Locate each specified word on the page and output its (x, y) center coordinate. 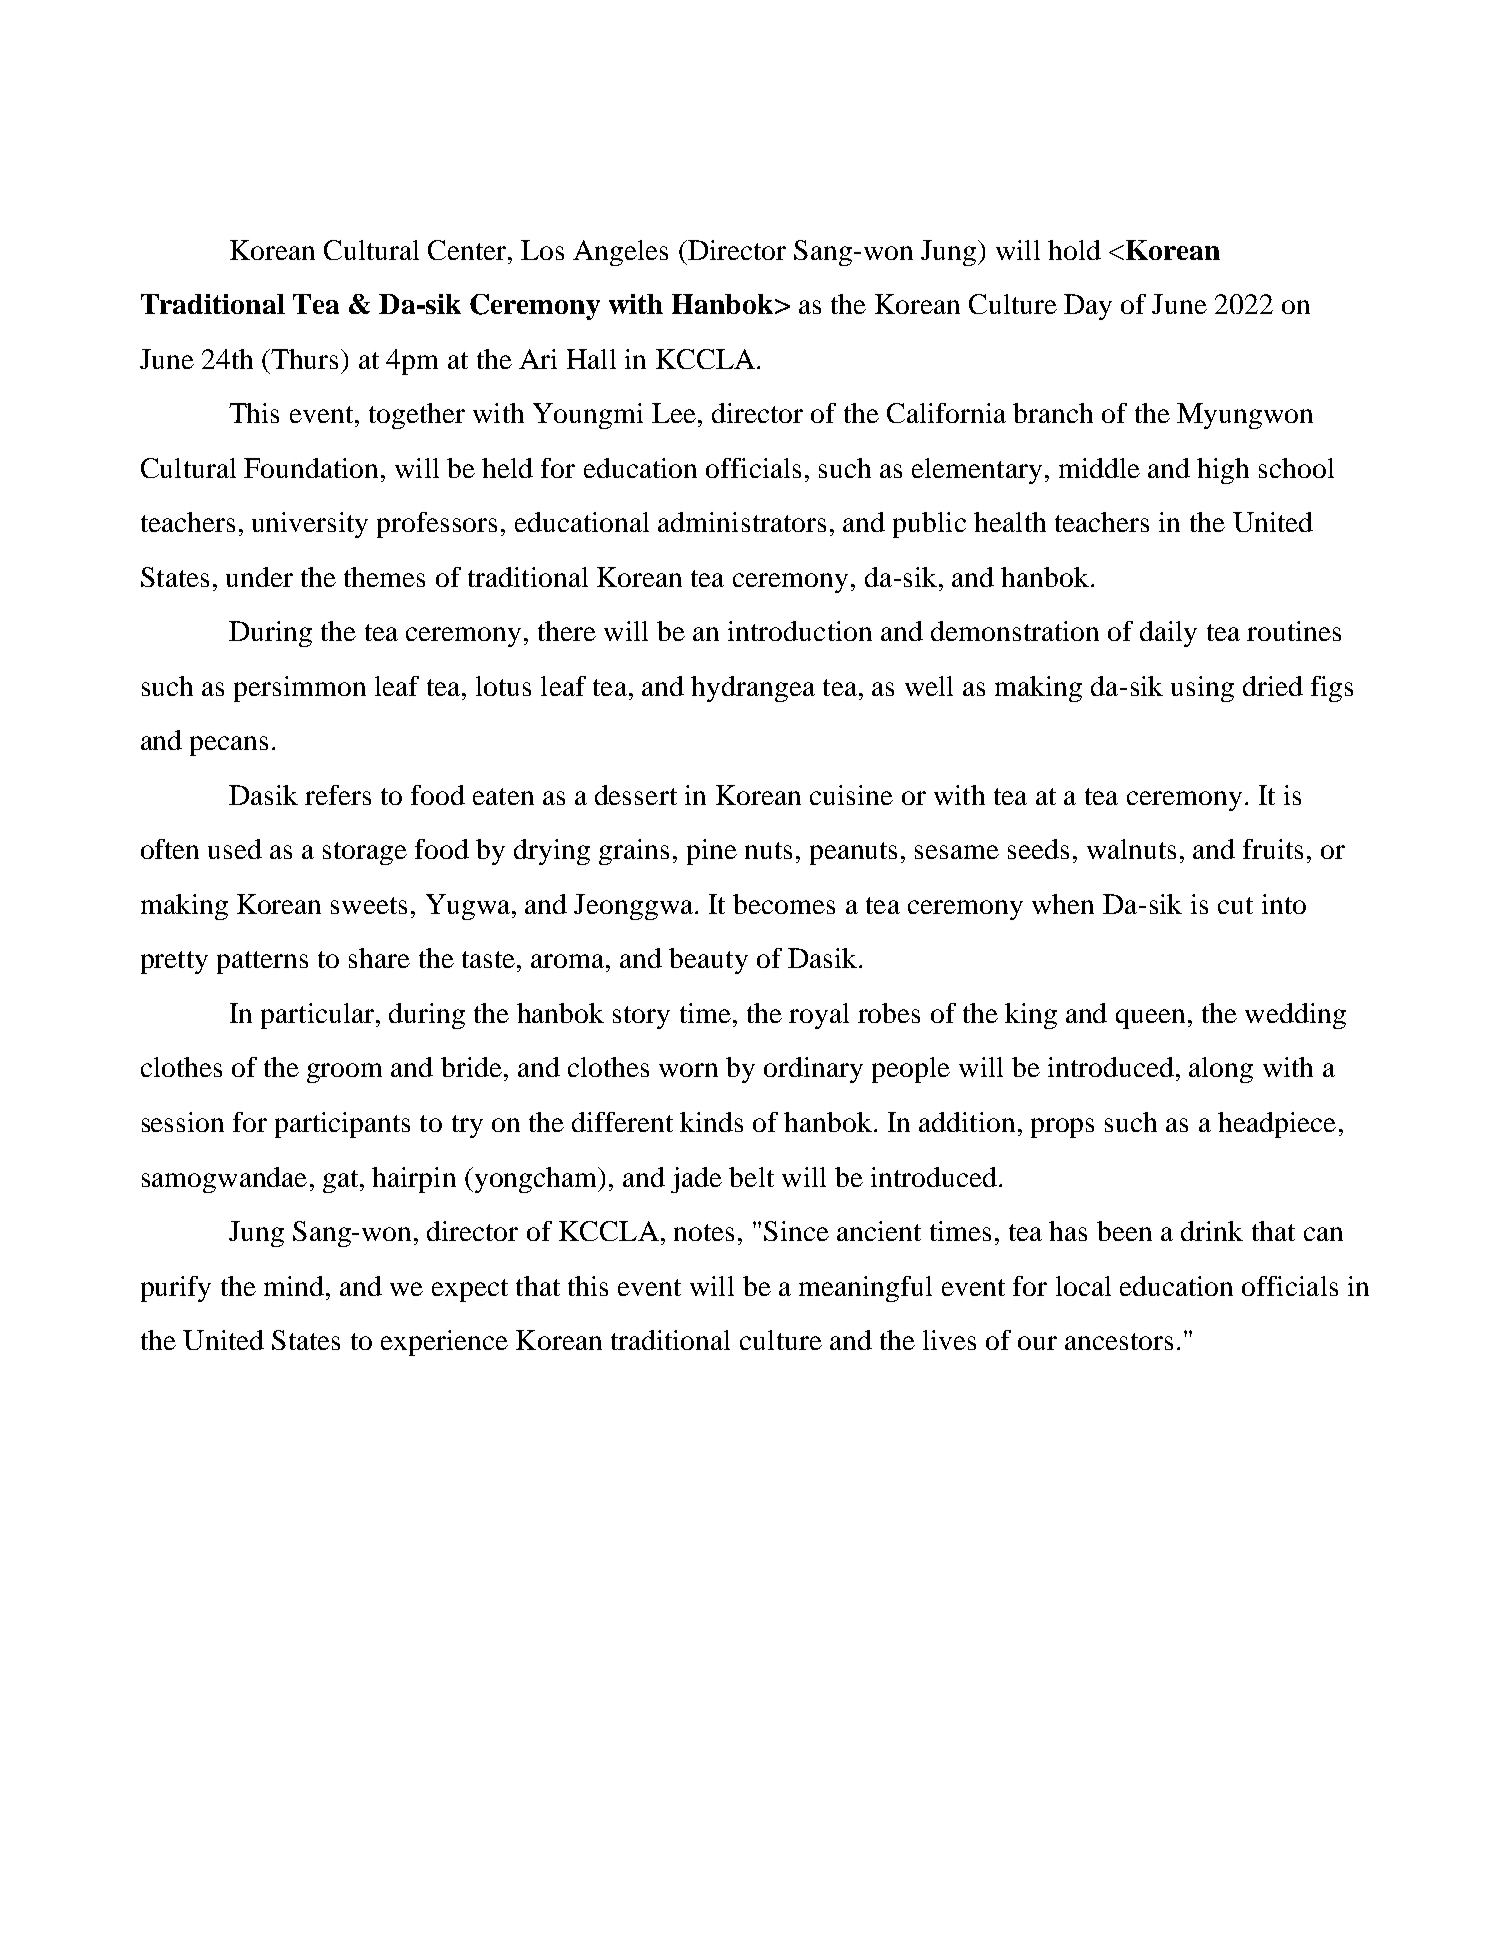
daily (1168, 634)
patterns (262, 962)
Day (1088, 307)
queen (1150, 1019)
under (259, 577)
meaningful (865, 1289)
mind (294, 1286)
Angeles (620, 253)
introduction (800, 631)
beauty (708, 961)
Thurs (305, 359)
